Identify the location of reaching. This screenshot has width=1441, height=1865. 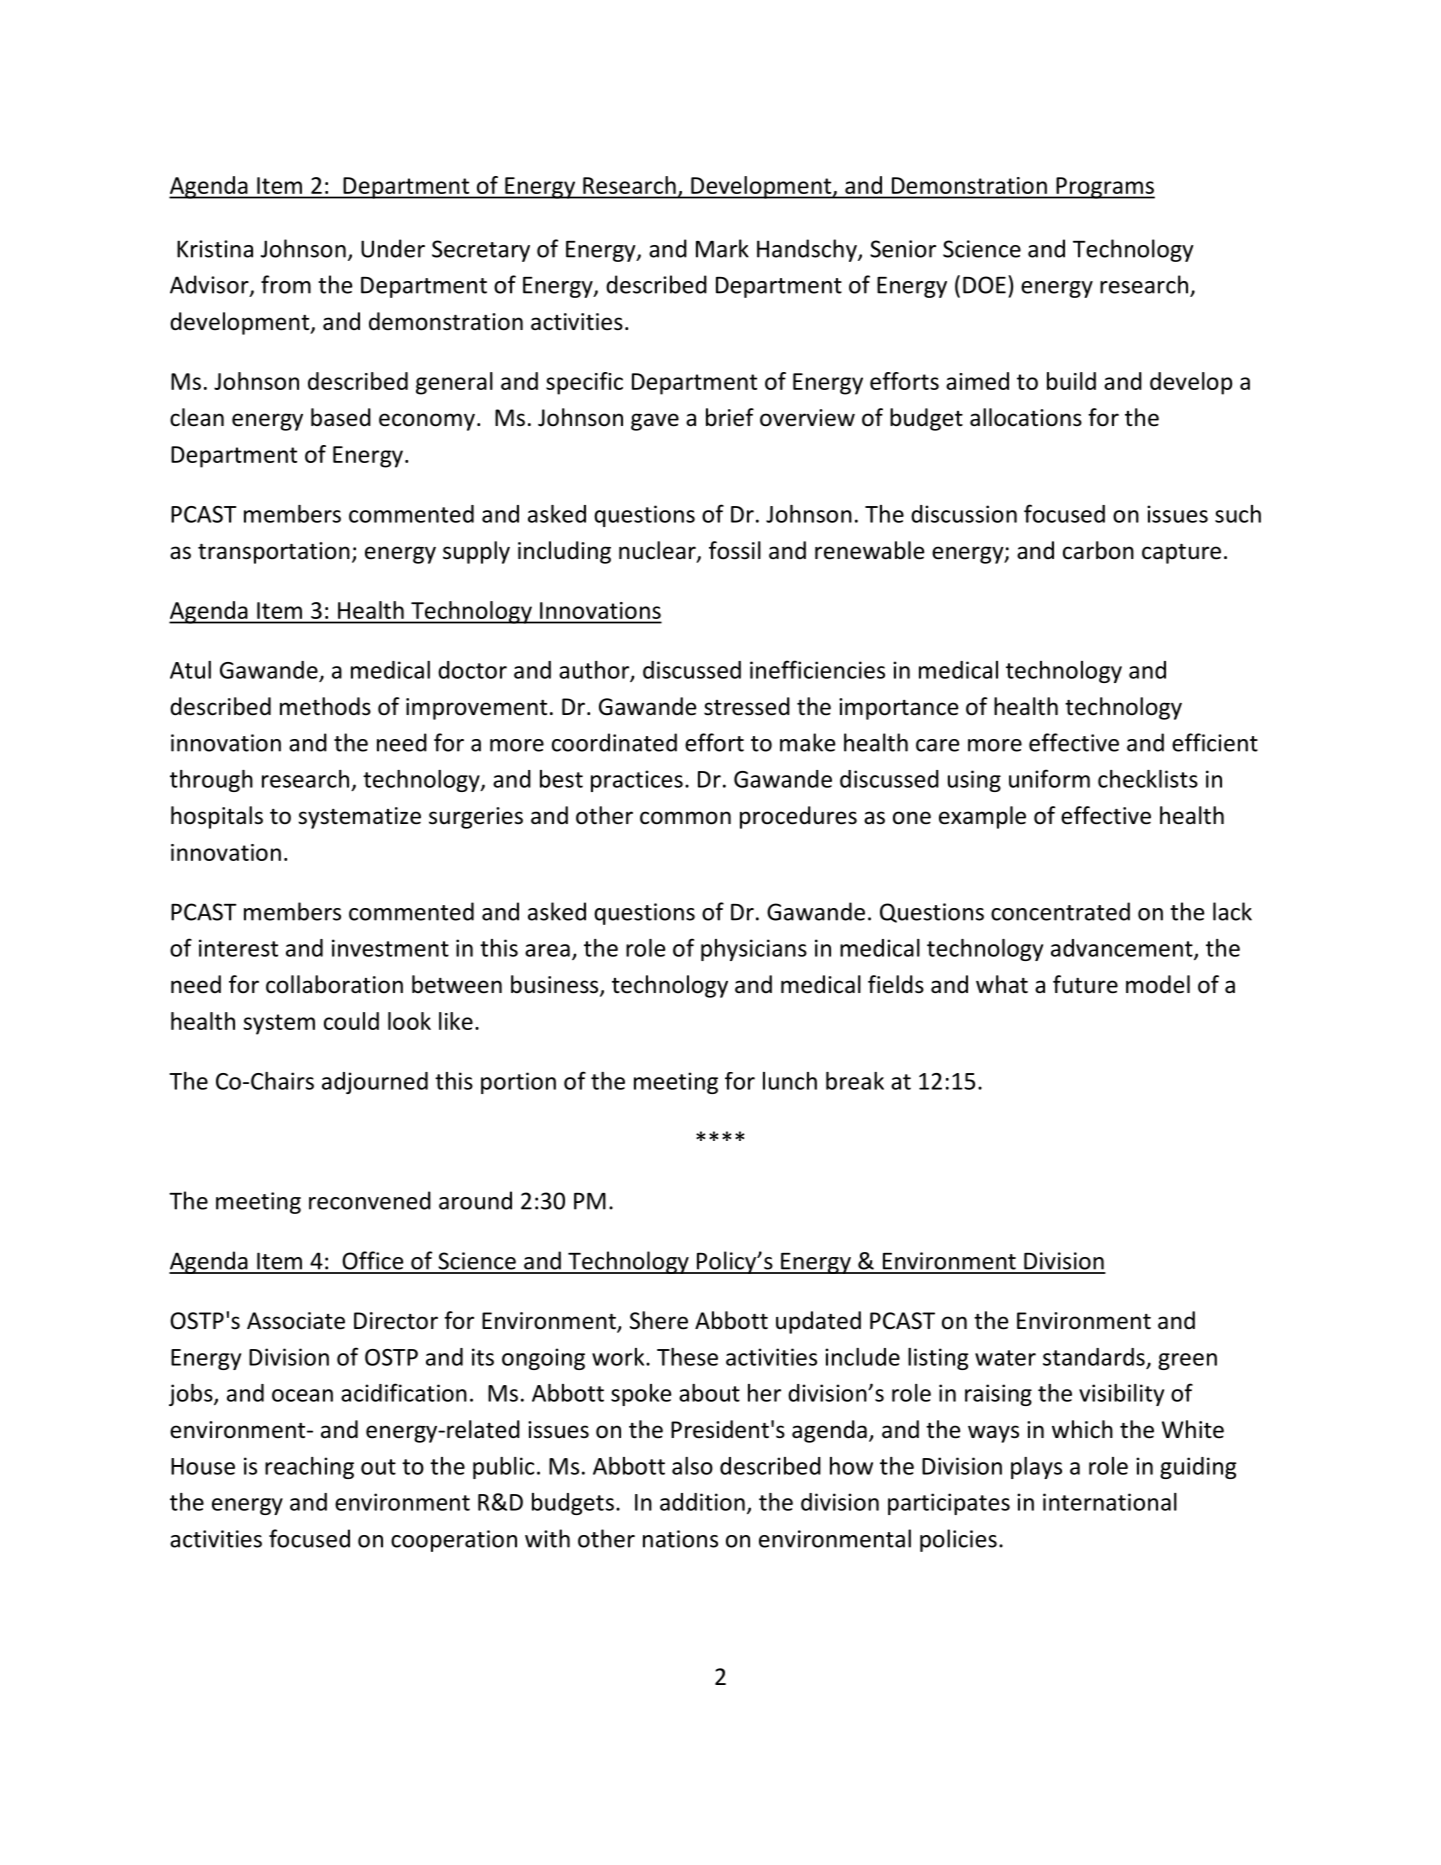
(309, 1468).
